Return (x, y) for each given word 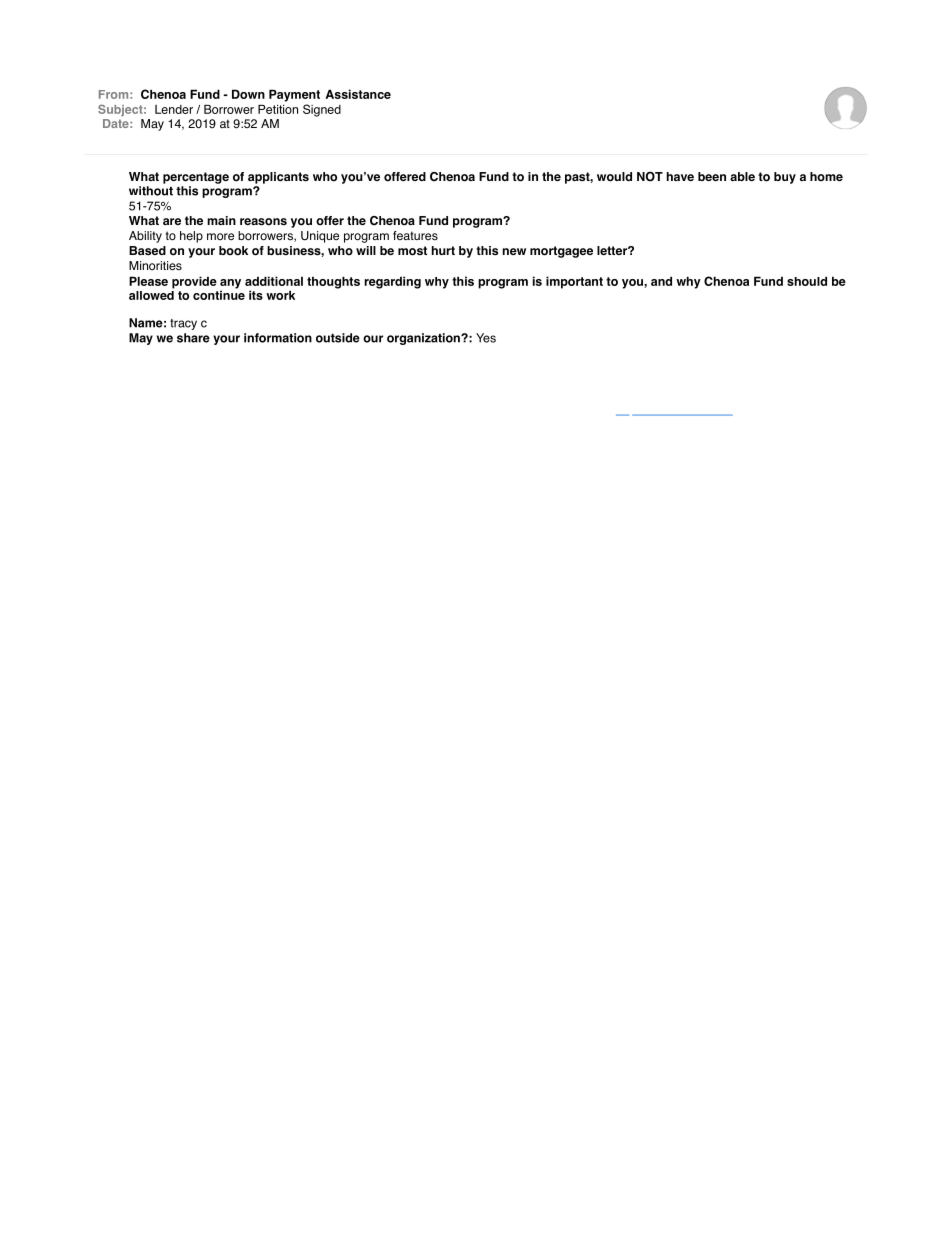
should (807, 281)
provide (194, 282)
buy (785, 178)
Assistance (358, 94)
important (574, 282)
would (614, 177)
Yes (486, 338)
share (193, 338)
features (415, 236)
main (221, 220)
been (712, 176)
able (742, 176)
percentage (196, 178)
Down (248, 94)
